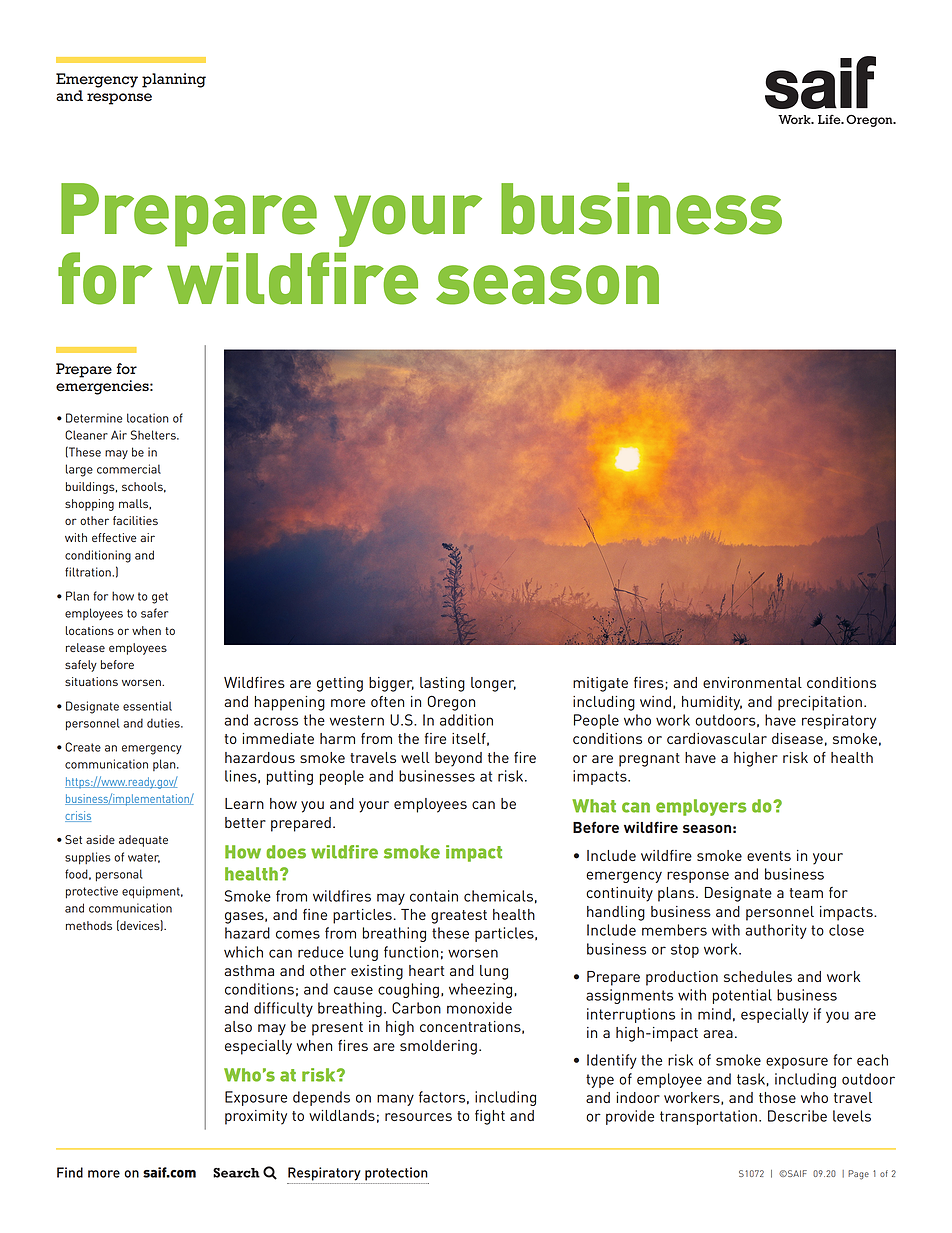 The width and height of the screenshot is (952, 1233). Describe the element at coordinates (89, 925) in the screenshot. I see `methods` at that location.
